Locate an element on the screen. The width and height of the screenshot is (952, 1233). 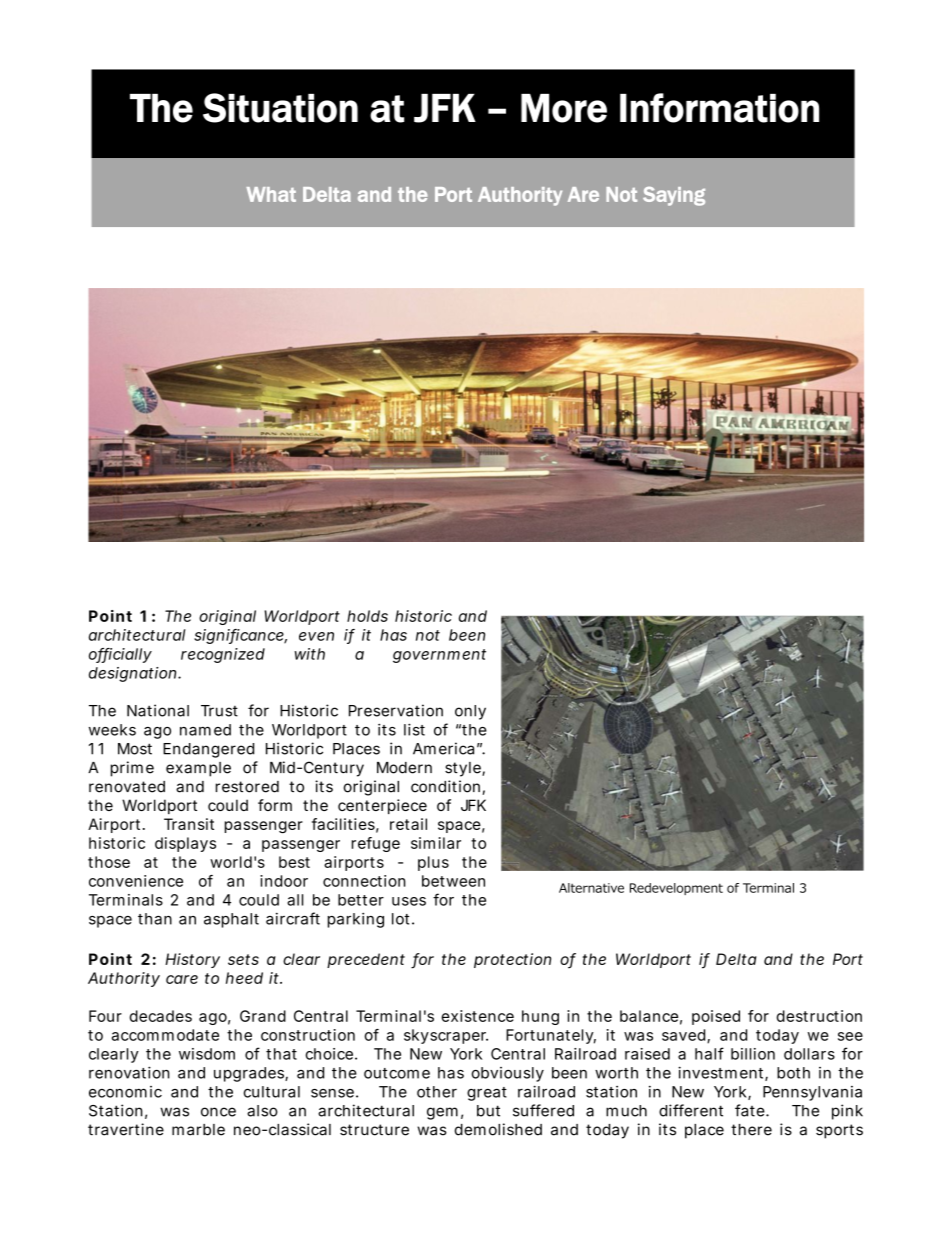
Situation is located at coordinates (280, 108).
